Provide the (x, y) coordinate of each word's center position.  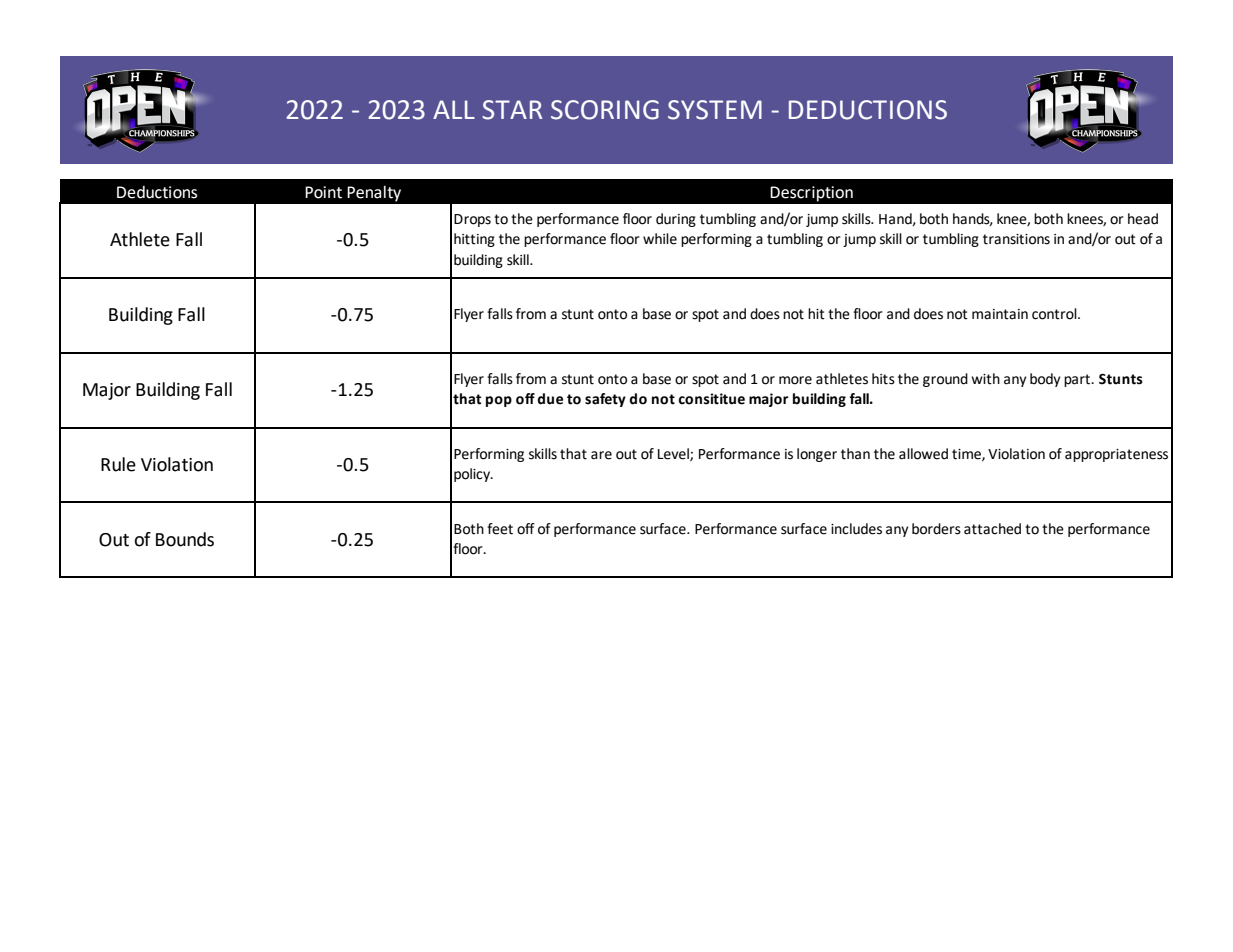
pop (499, 401)
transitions (1016, 239)
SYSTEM (715, 110)
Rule (118, 464)
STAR (512, 110)
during (676, 220)
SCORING (605, 110)
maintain (1000, 314)
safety (605, 400)
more (795, 380)
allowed (923, 454)
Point (323, 192)
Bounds (185, 539)
